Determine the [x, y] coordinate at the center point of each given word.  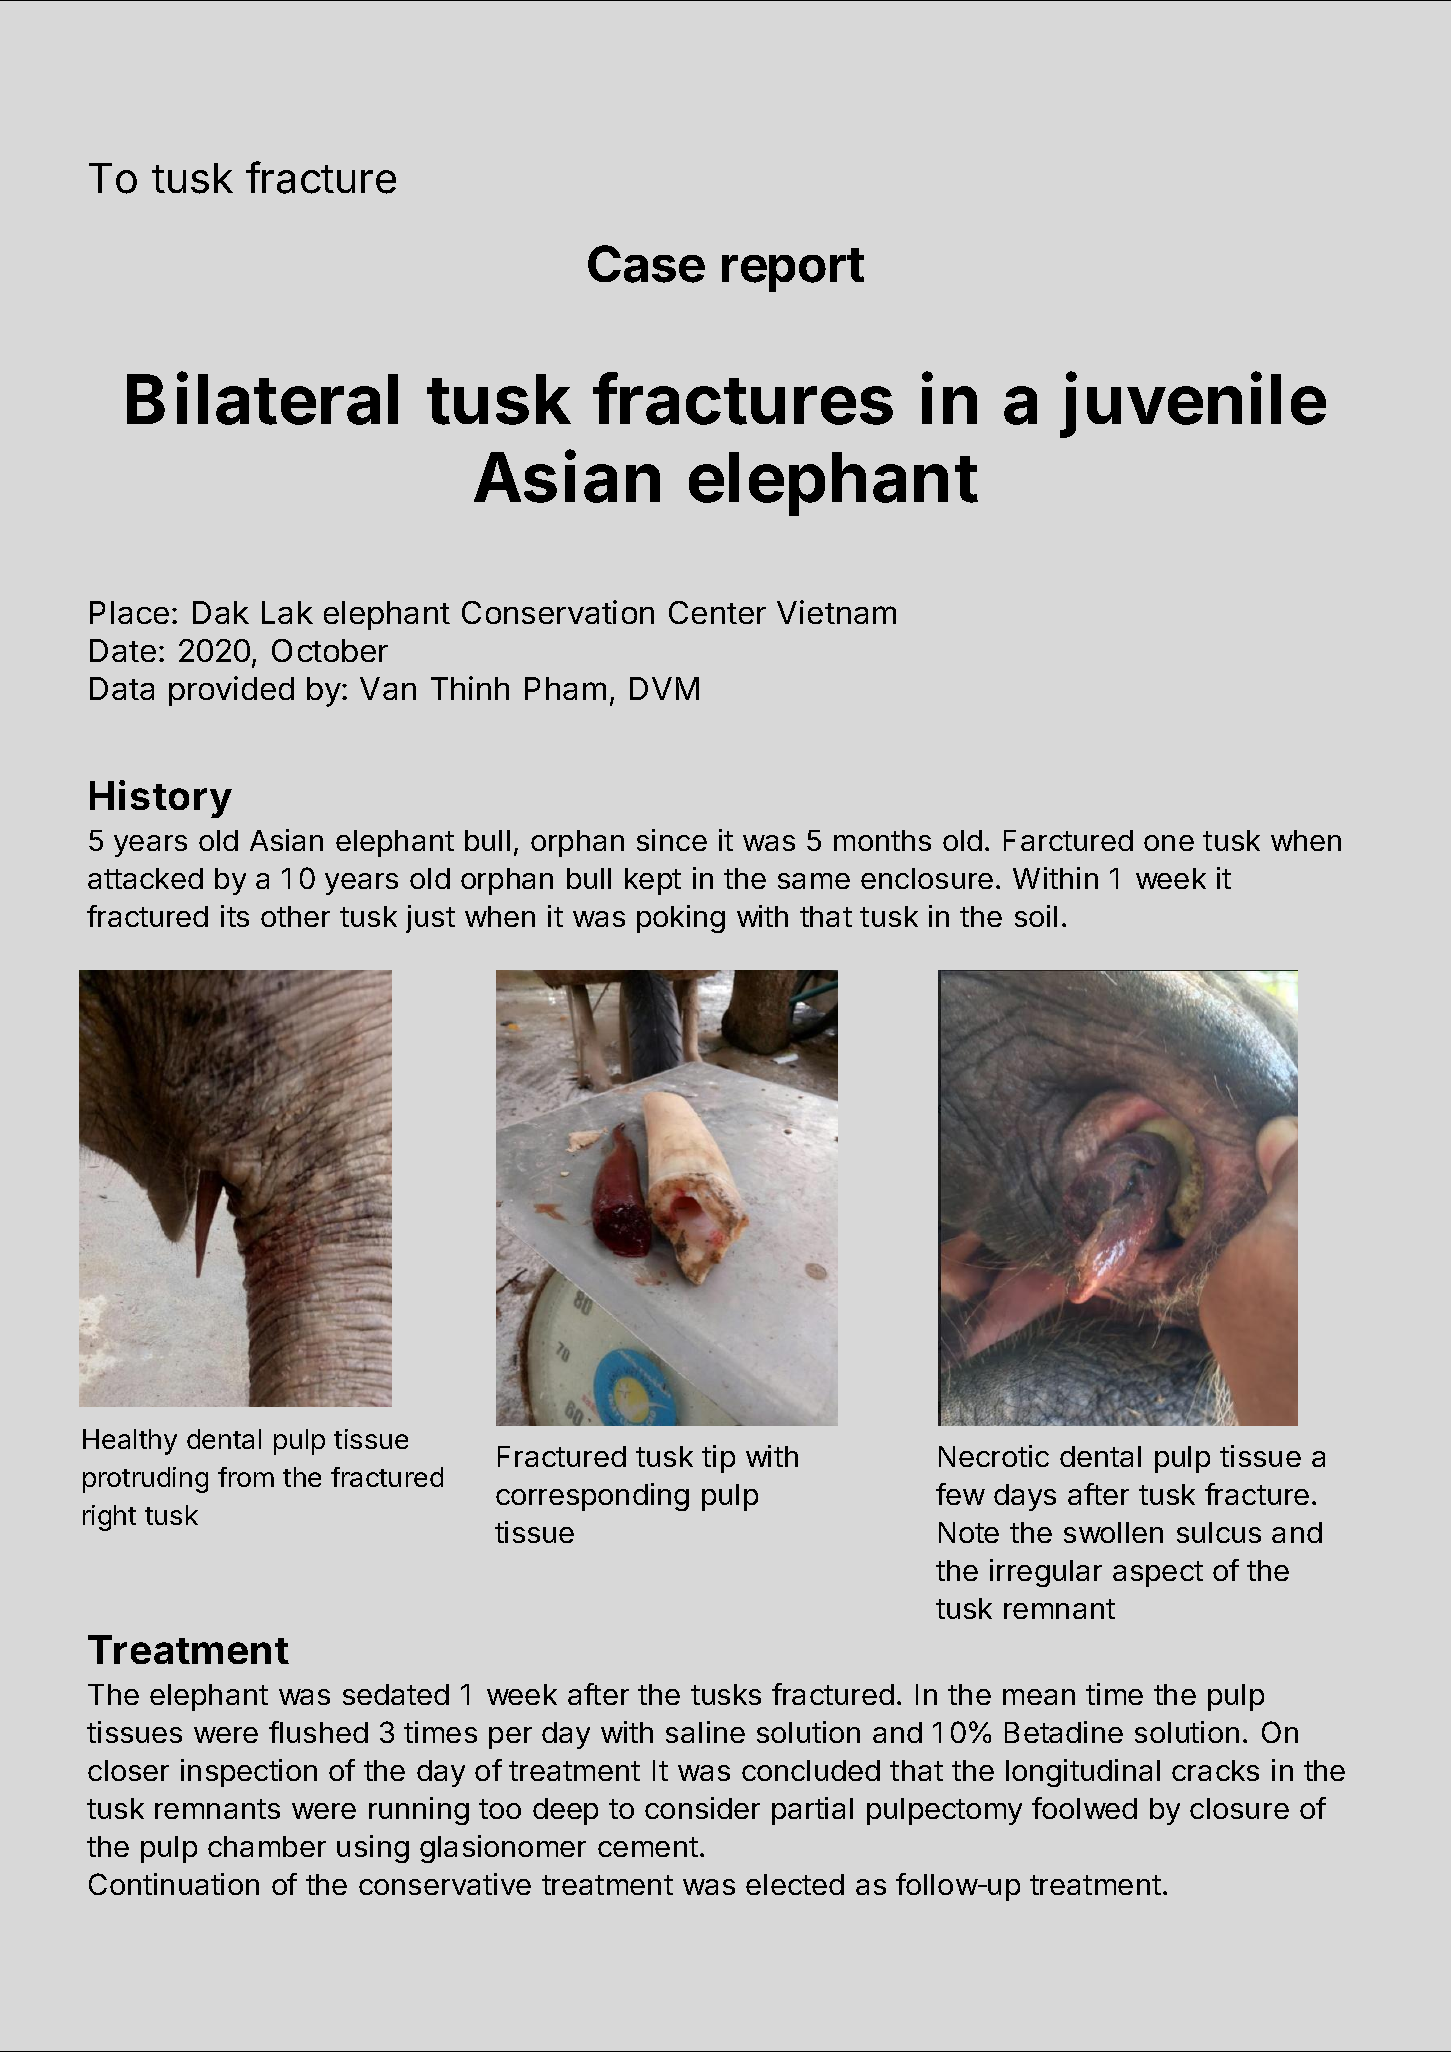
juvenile [1193, 405]
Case [646, 264]
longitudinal [1083, 1773]
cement [648, 1847]
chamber [267, 1846]
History [161, 799]
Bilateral [262, 398]
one [1169, 843]
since [672, 840]
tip [718, 1459]
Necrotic [994, 1456]
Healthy [130, 1442]
